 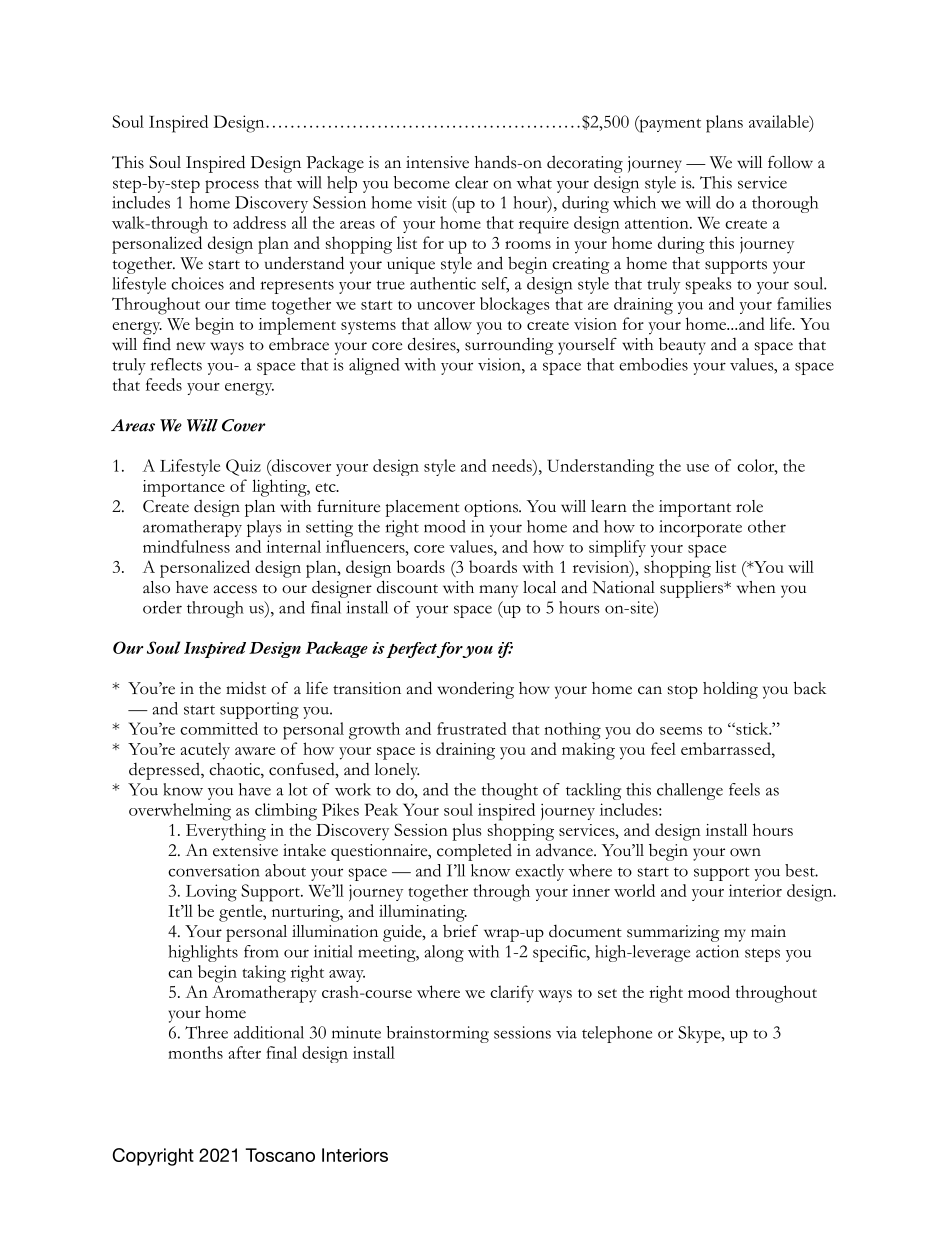 I want to click on thorough, so click(x=785, y=204).
